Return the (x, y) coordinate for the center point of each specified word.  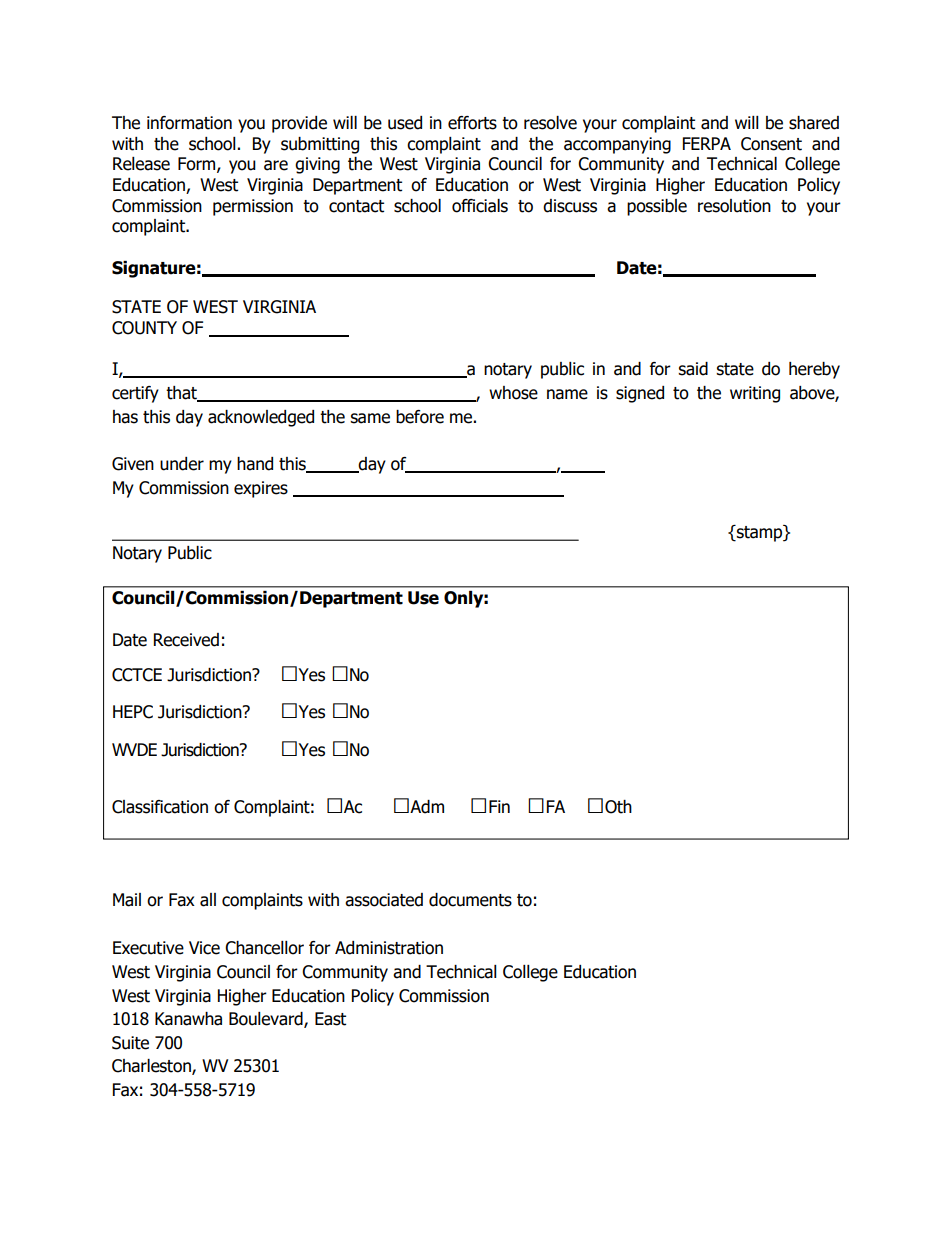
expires (261, 489)
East (330, 1019)
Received (186, 640)
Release (141, 164)
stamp (759, 533)
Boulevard (267, 1020)
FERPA (707, 143)
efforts (472, 123)
